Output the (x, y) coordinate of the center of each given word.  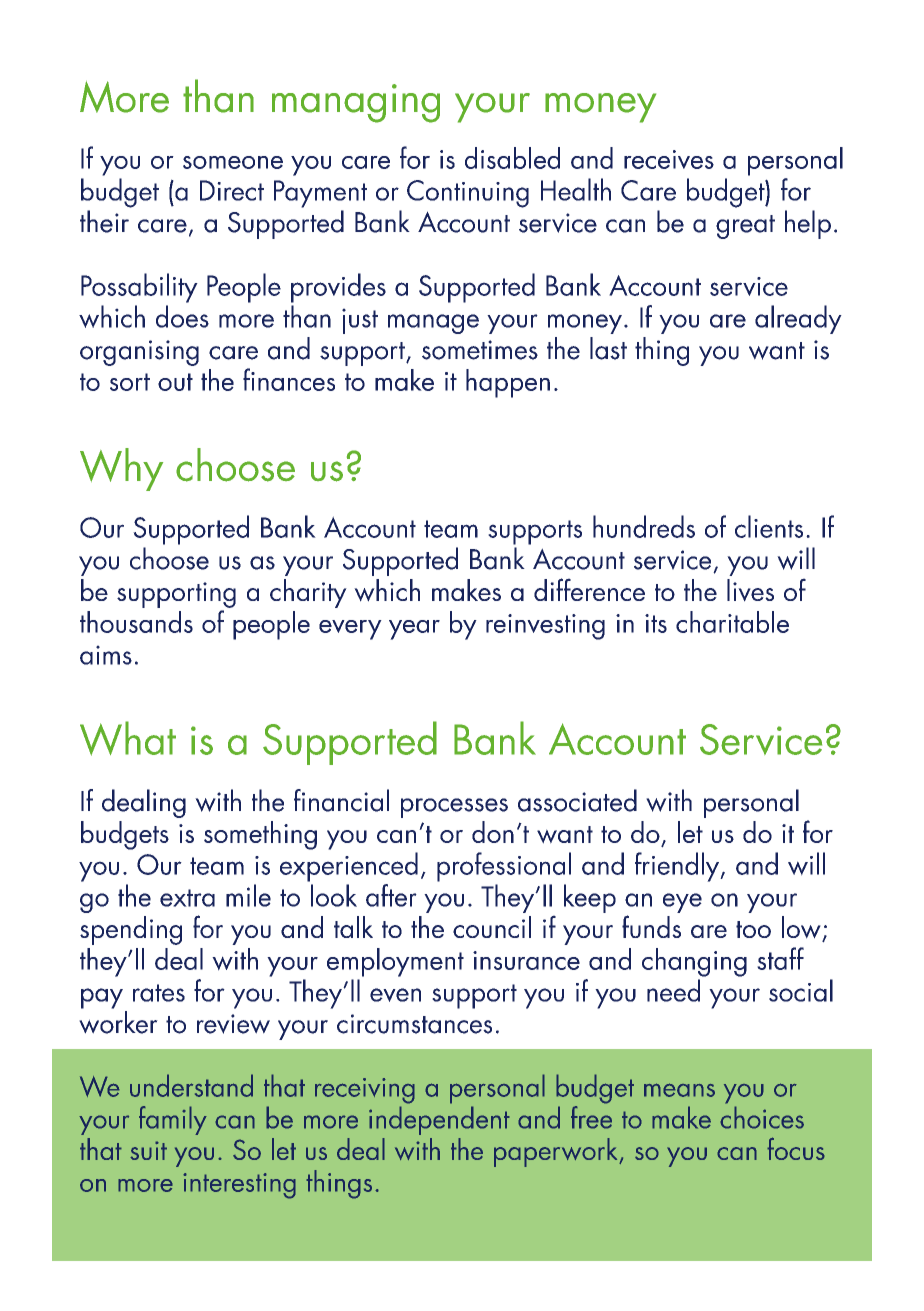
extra (187, 898)
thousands (136, 622)
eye (682, 903)
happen (508, 383)
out (175, 382)
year (414, 630)
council (492, 927)
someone (233, 162)
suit (148, 1150)
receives (669, 159)
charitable (732, 622)
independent (439, 1120)
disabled (512, 158)
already (798, 319)
